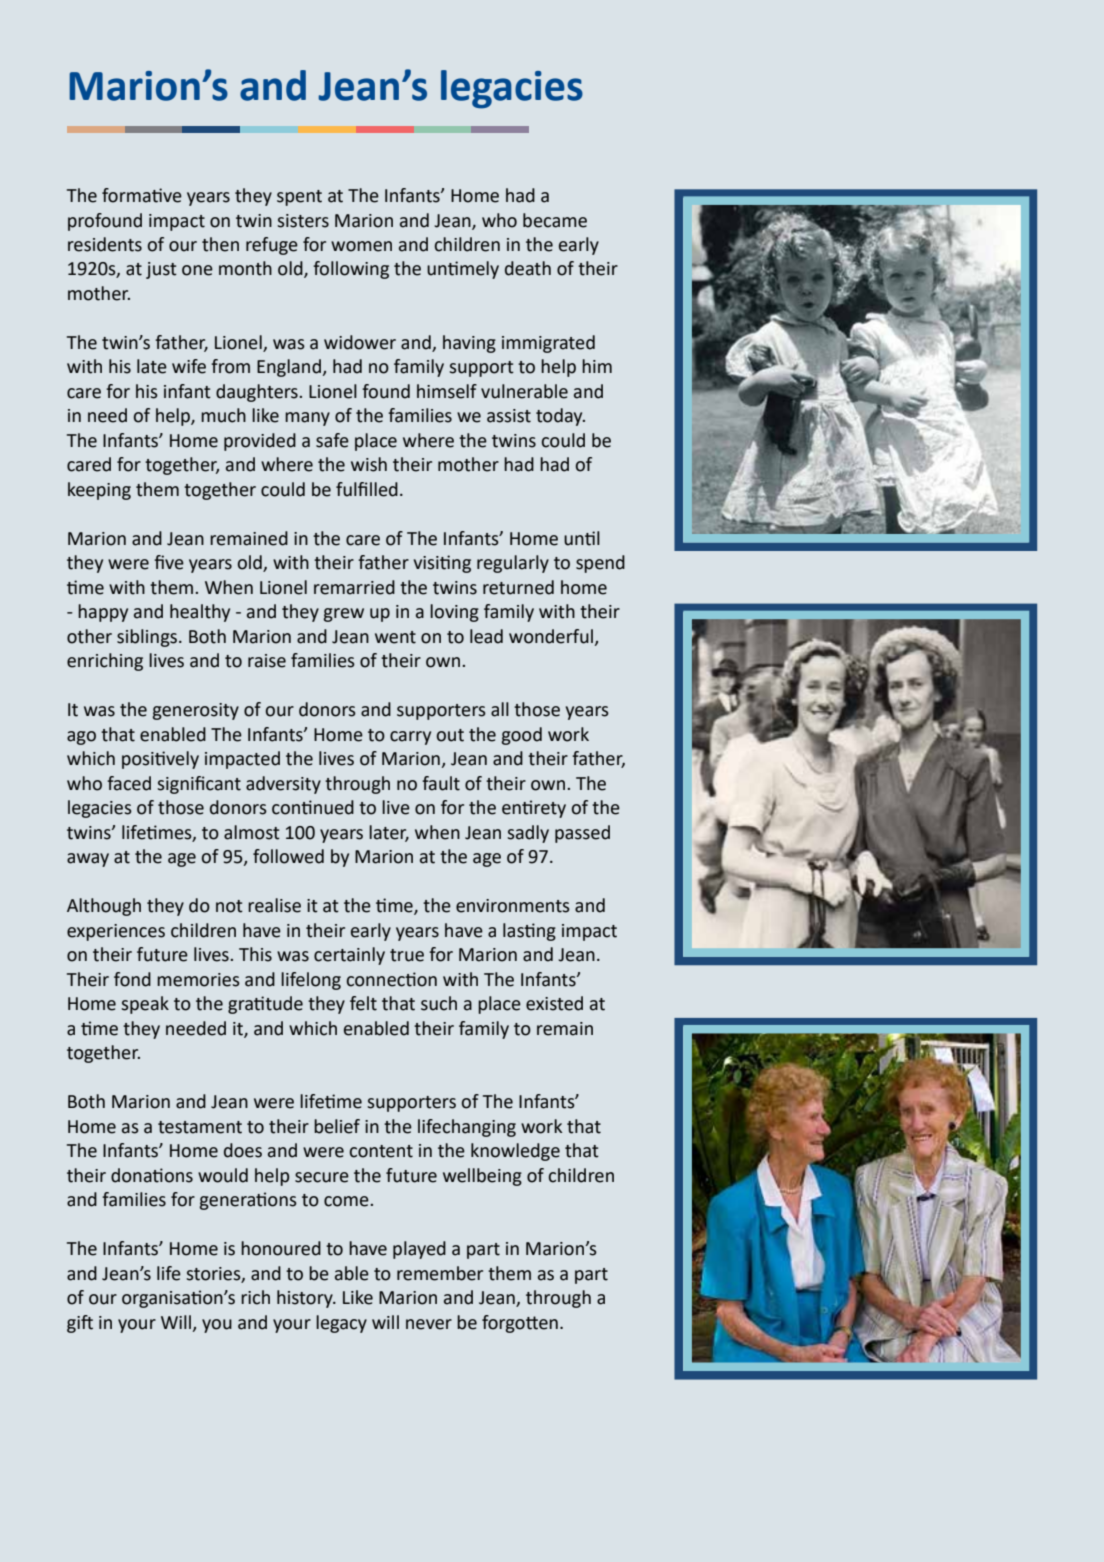 This document has height=1562, width=1104. Describe the element at coordinates (521, 736) in the document. I see `good` at that location.
